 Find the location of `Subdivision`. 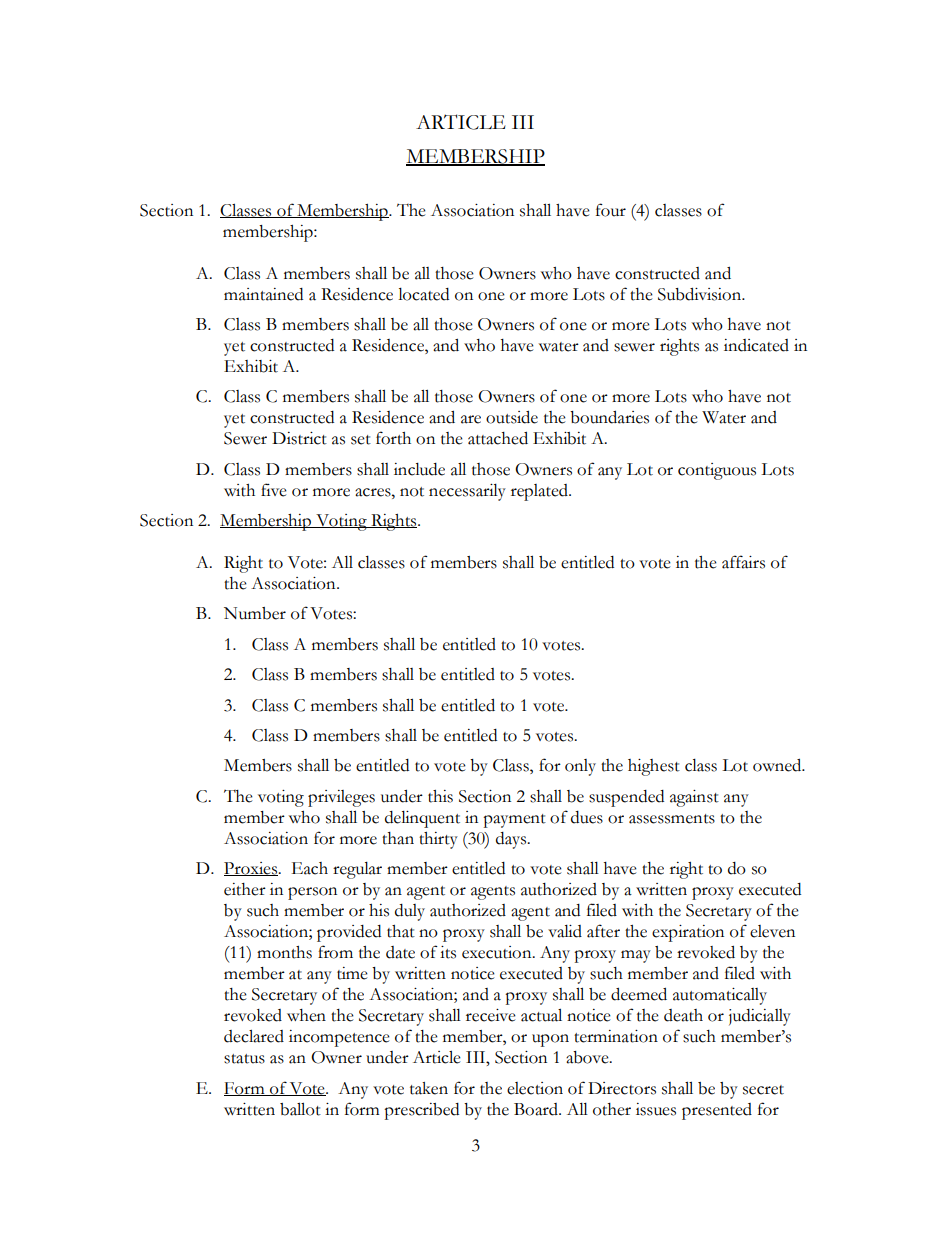

Subdivision is located at coordinates (701, 294).
